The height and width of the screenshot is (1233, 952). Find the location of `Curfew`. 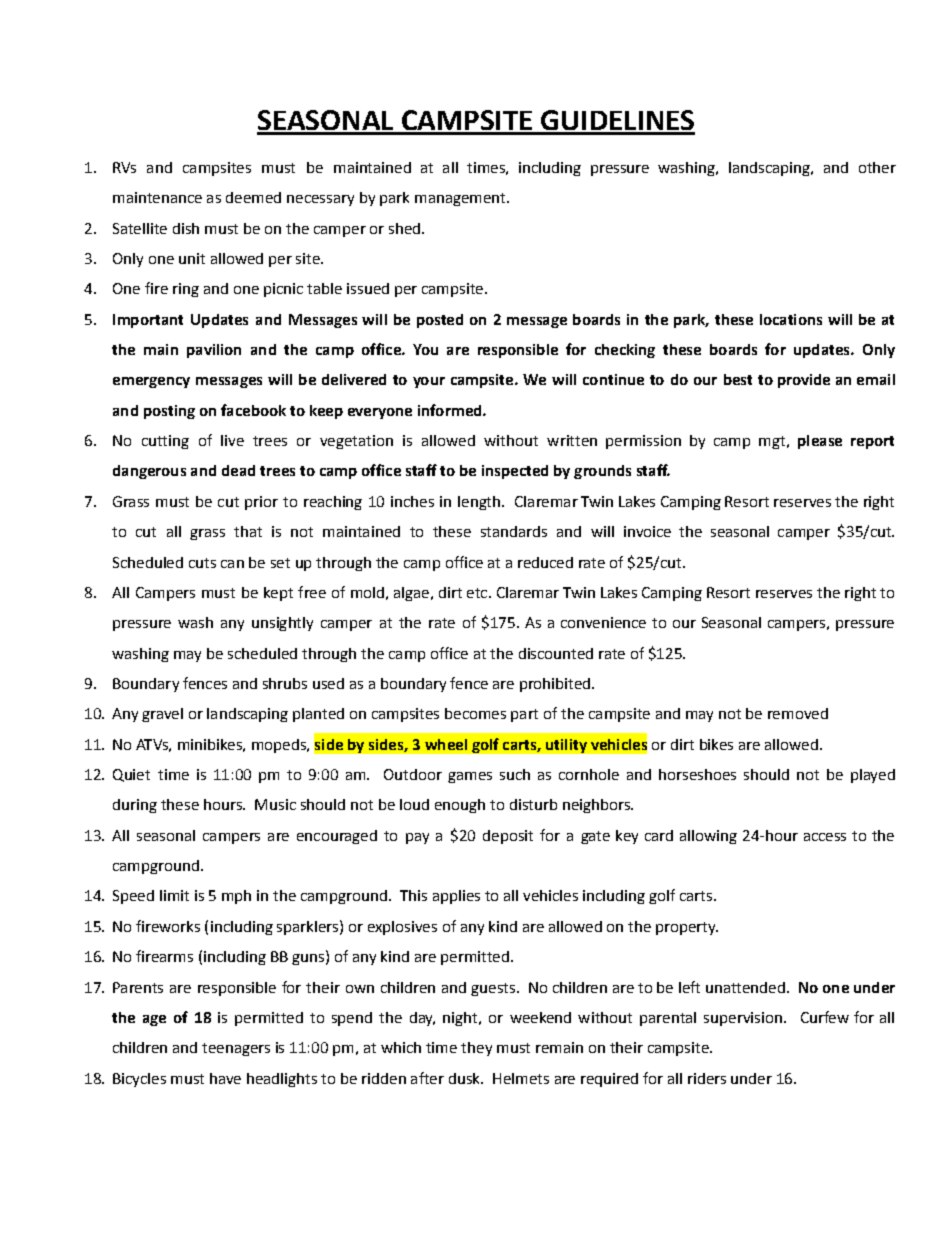

Curfew is located at coordinates (825, 1017).
